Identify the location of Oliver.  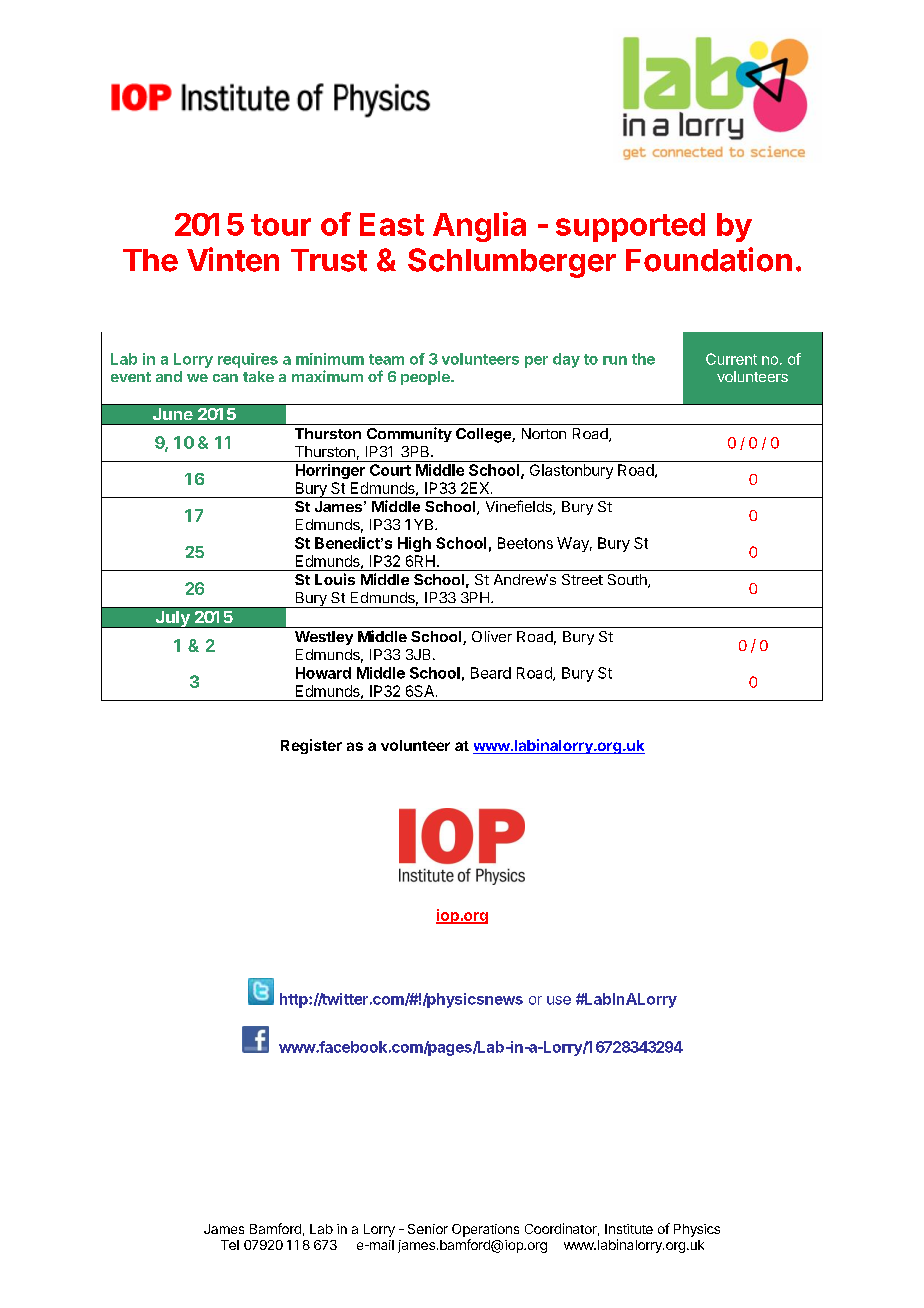
(492, 636).
